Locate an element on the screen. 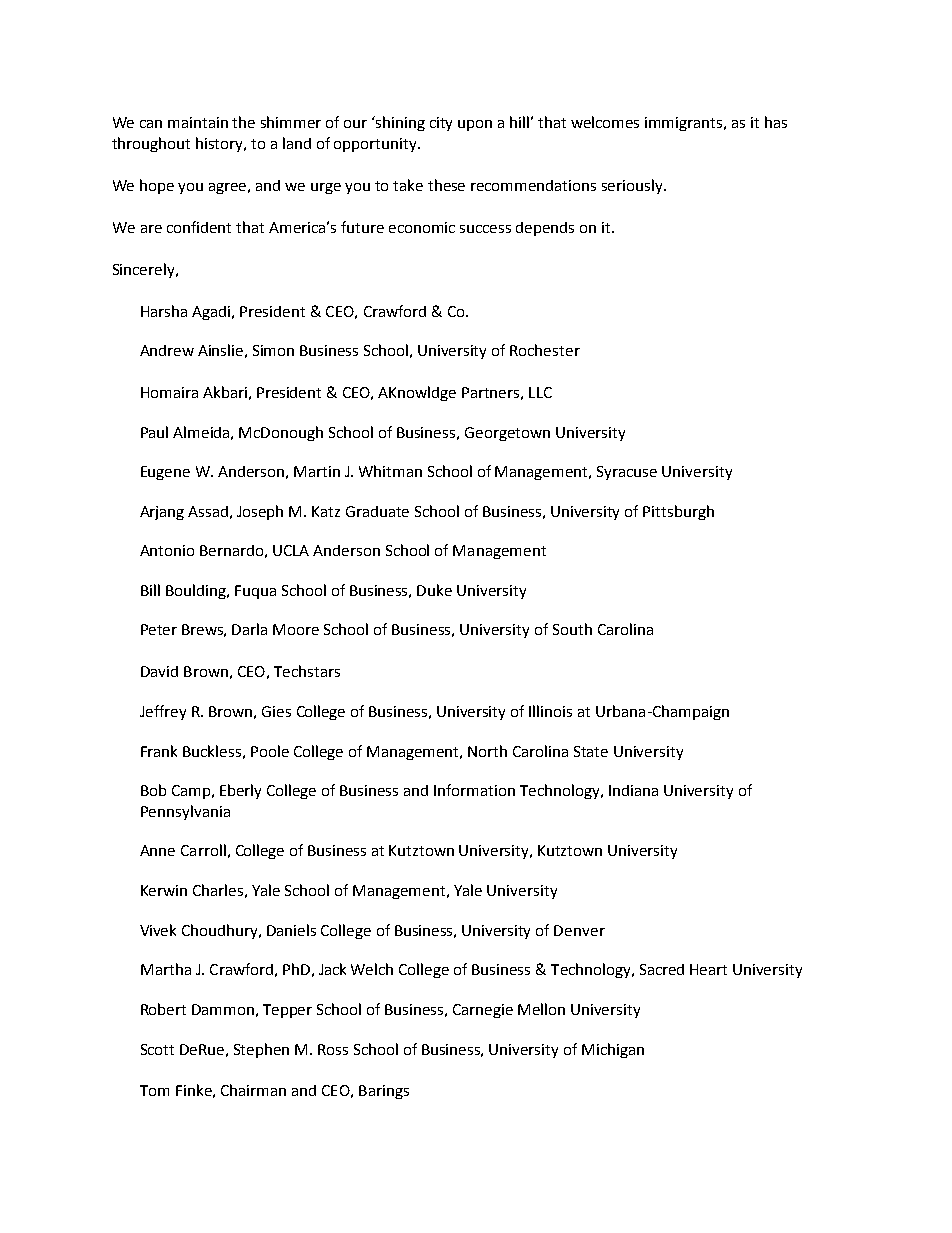 Image resolution: width=952 pixels, height=1233 pixels. seriously is located at coordinates (633, 186).
